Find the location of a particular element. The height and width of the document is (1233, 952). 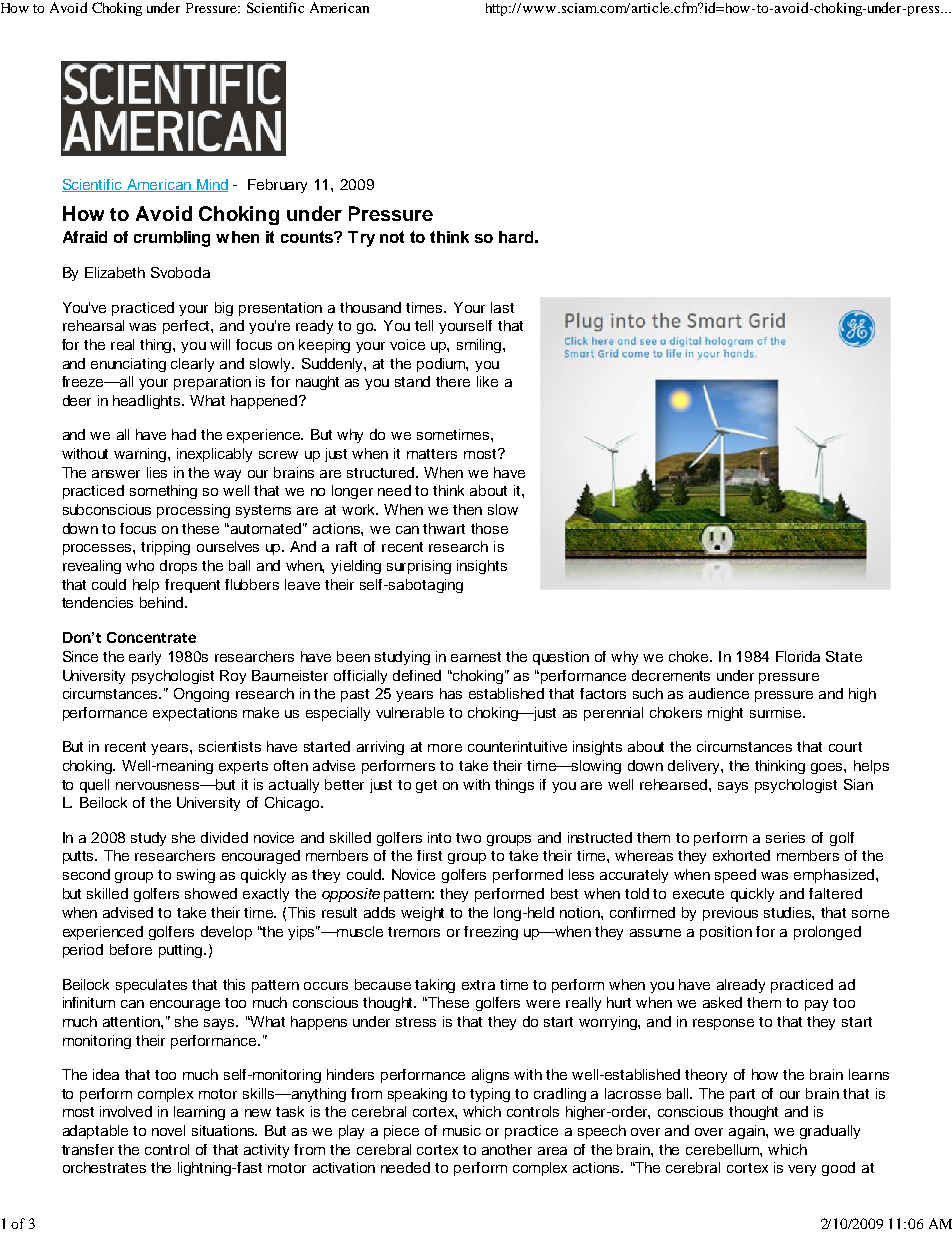

processing is located at coordinates (193, 511).
